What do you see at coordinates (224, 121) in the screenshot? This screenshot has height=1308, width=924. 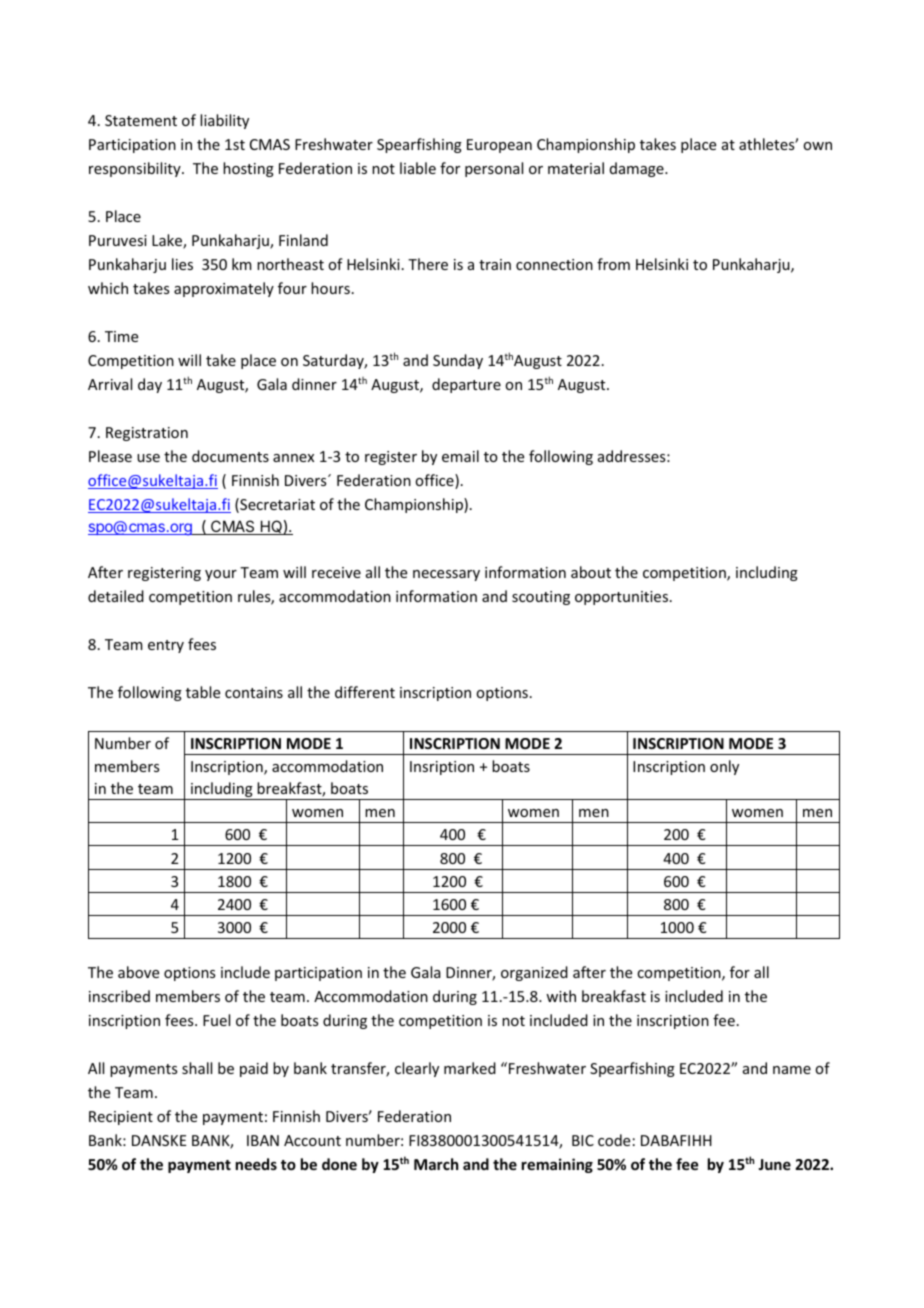 I see `liability` at bounding box center [224, 121].
